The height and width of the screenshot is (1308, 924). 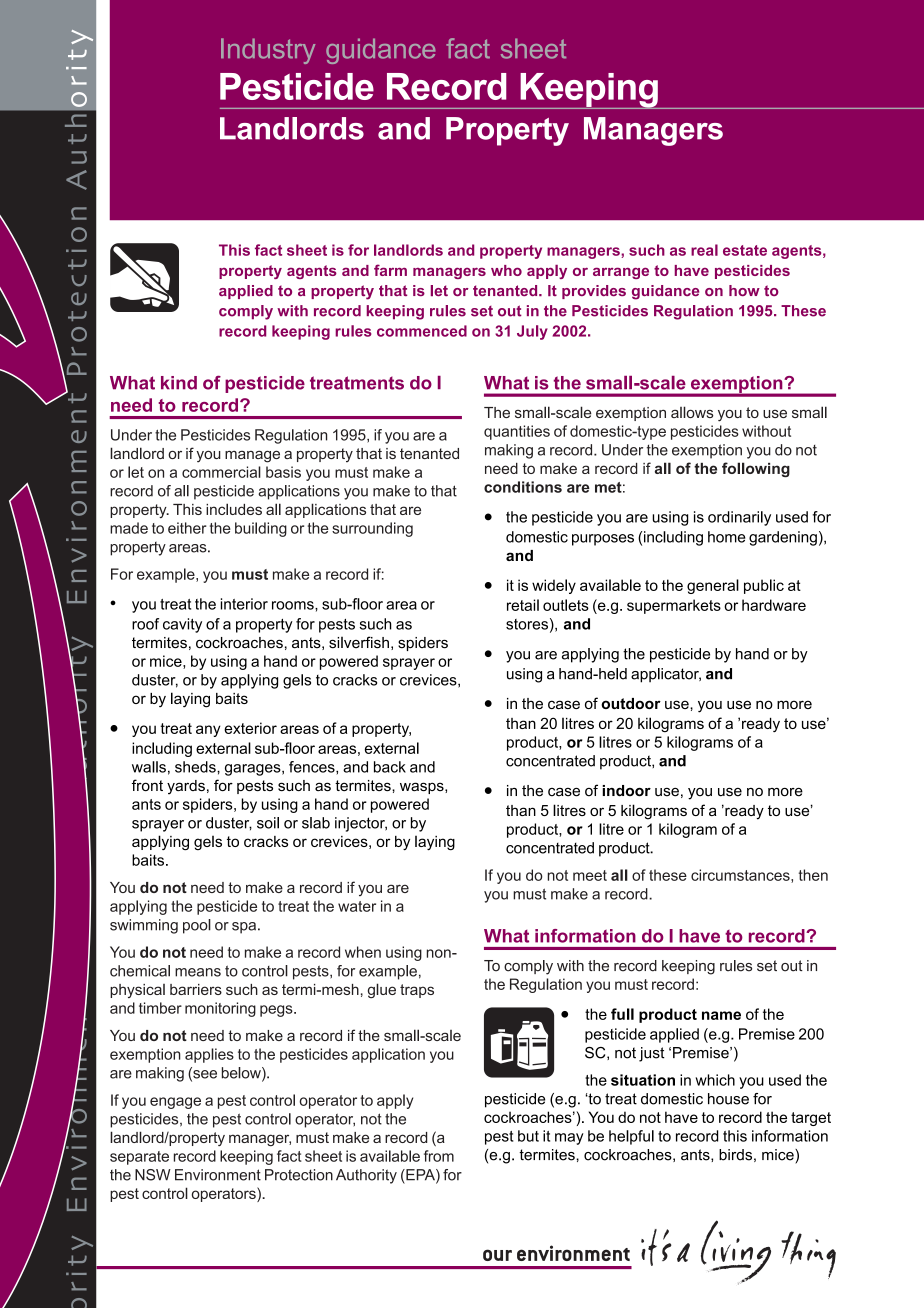 What do you see at coordinates (390, 767) in the screenshot?
I see `back` at bounding box center [390, 767].
